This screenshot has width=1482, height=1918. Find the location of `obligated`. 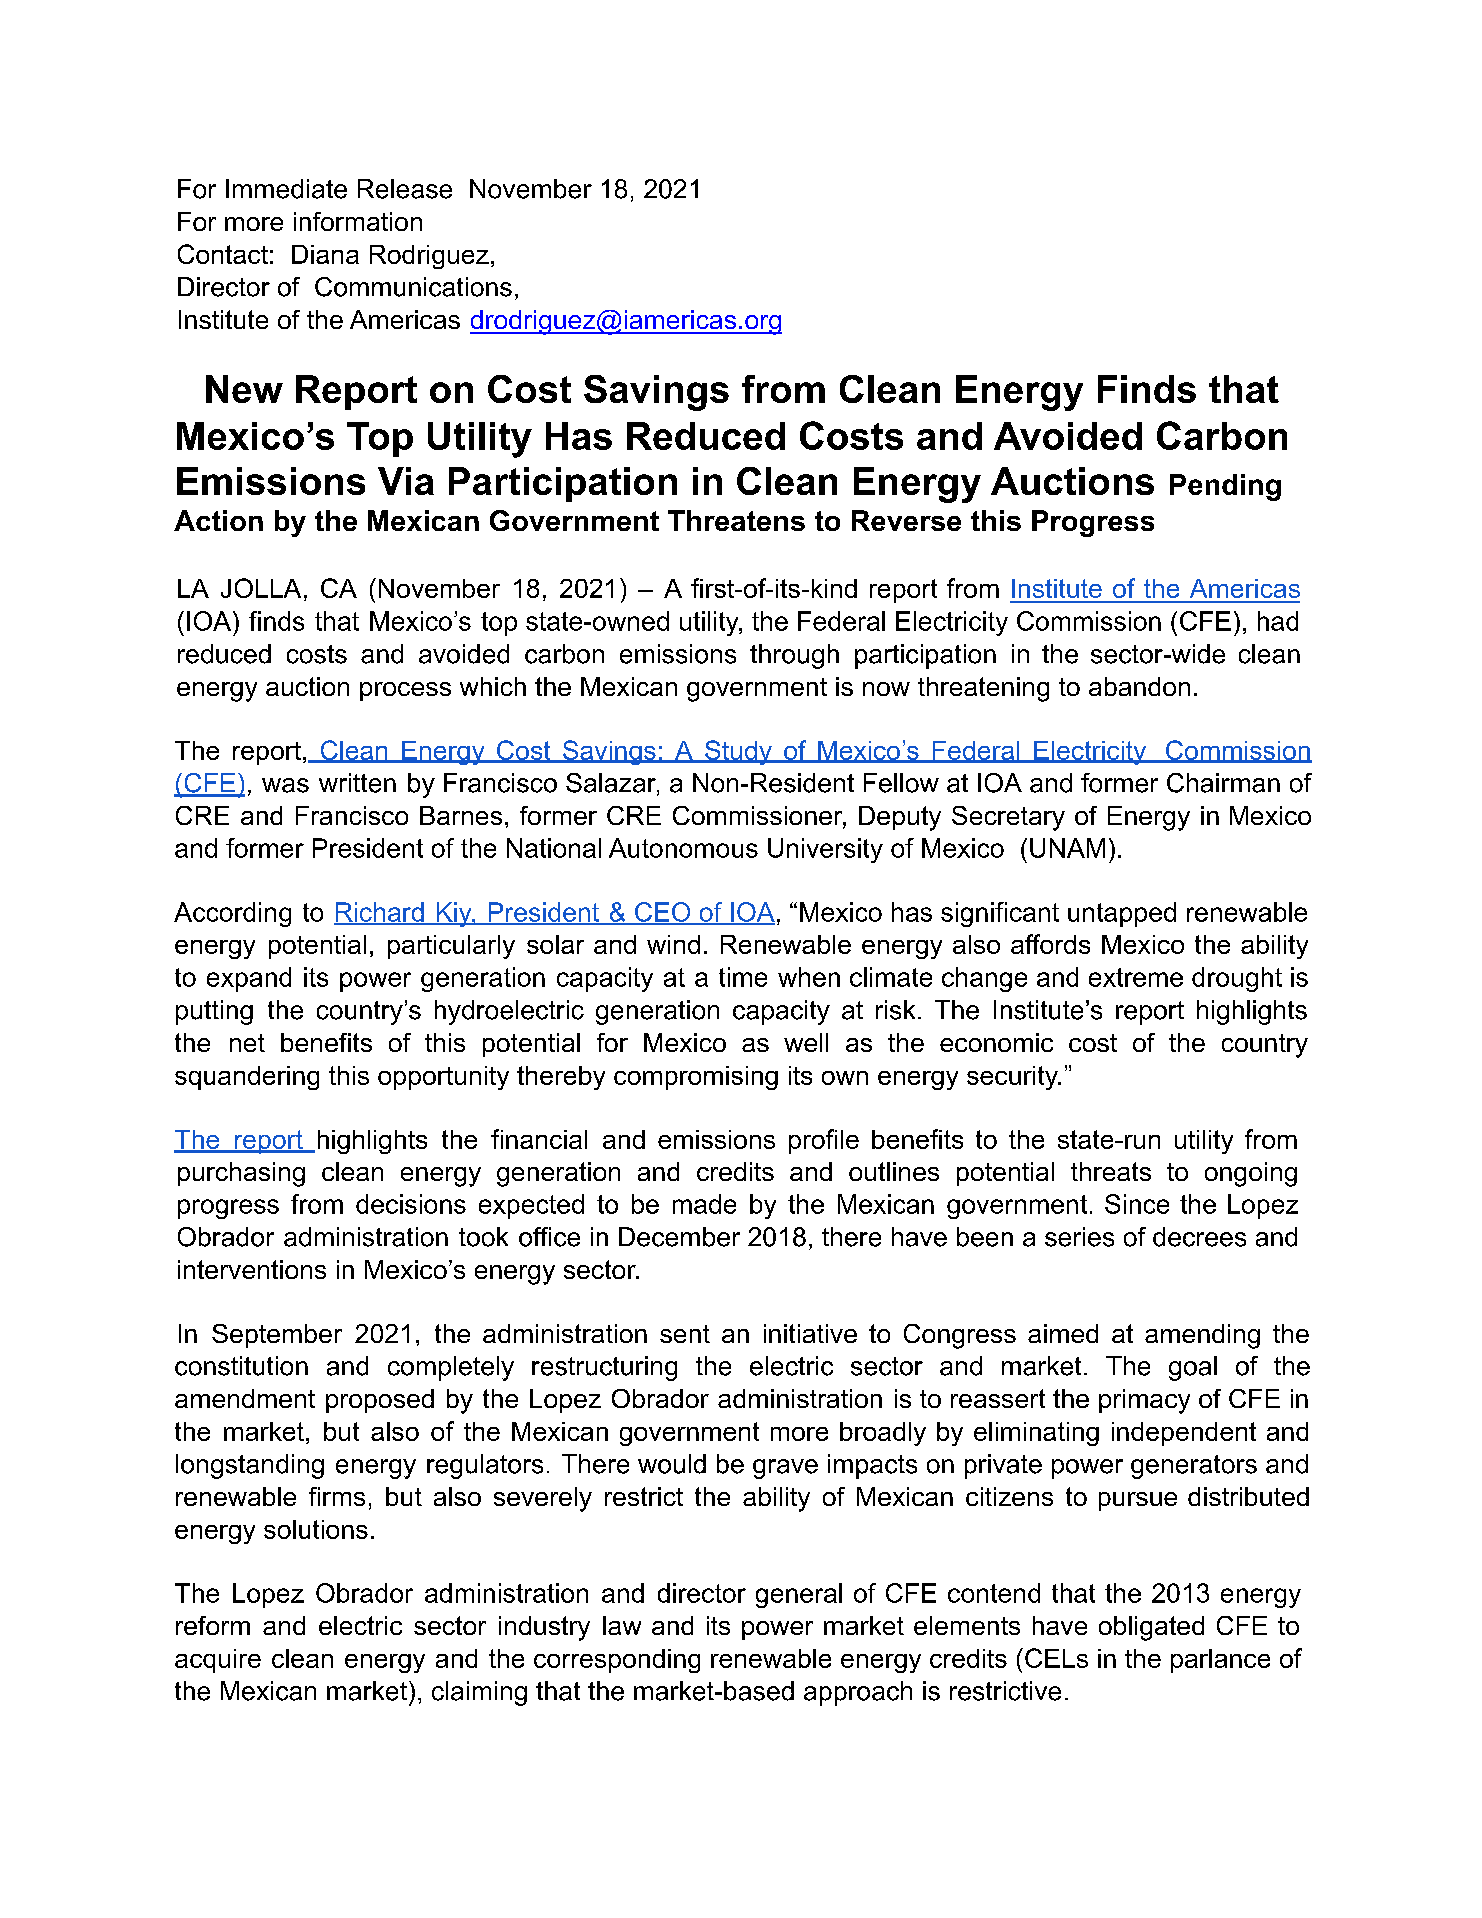

obligated is located at coordinates (1151, 1628).
